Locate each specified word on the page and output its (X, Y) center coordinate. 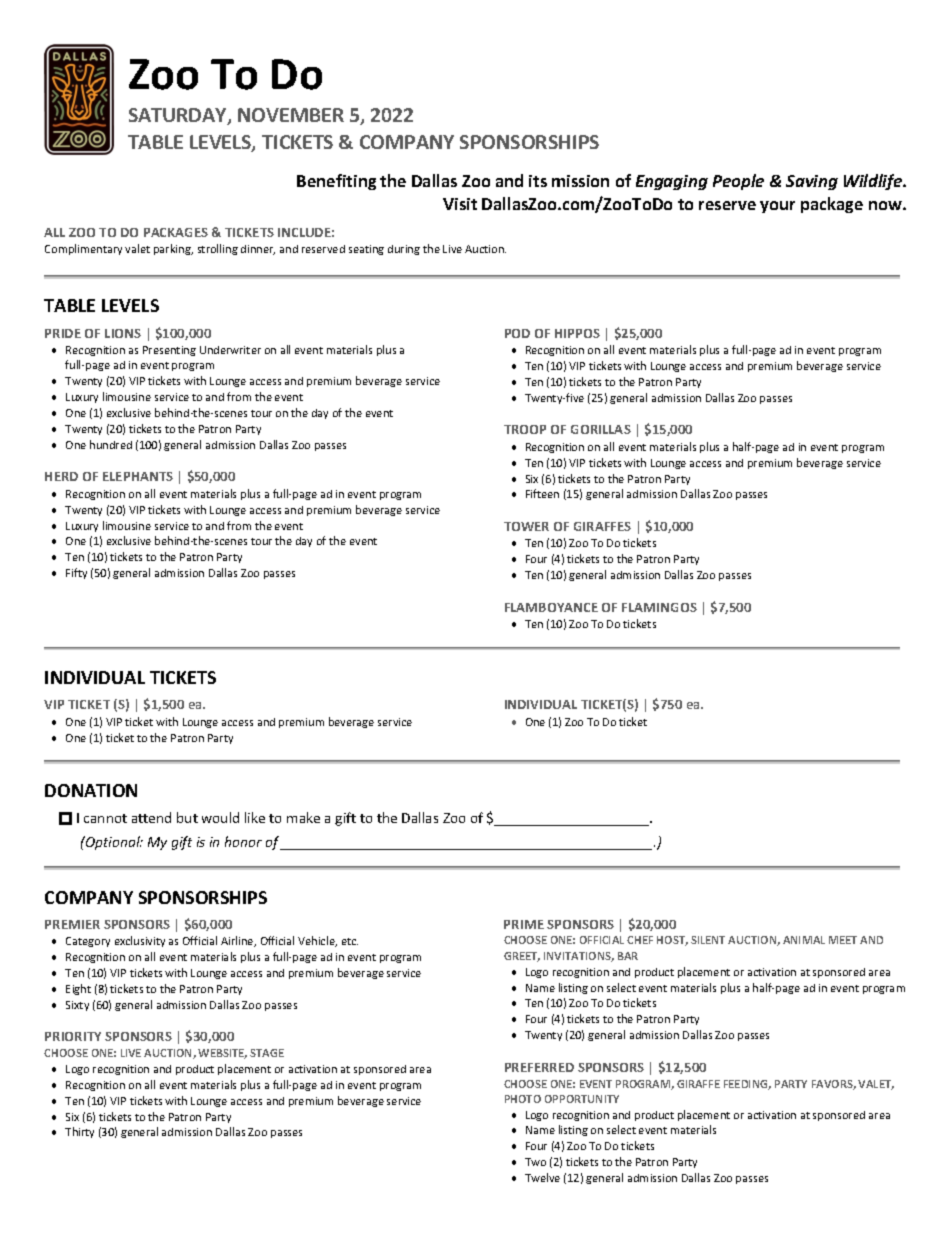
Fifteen (542, 493)
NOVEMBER (291, 115)
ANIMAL (804, 940)
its (538, 181)
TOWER (526, 526)
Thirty (79, 1132)
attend (151, 817)
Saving (812, 182)
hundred (111, 444)
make (303, 817)
